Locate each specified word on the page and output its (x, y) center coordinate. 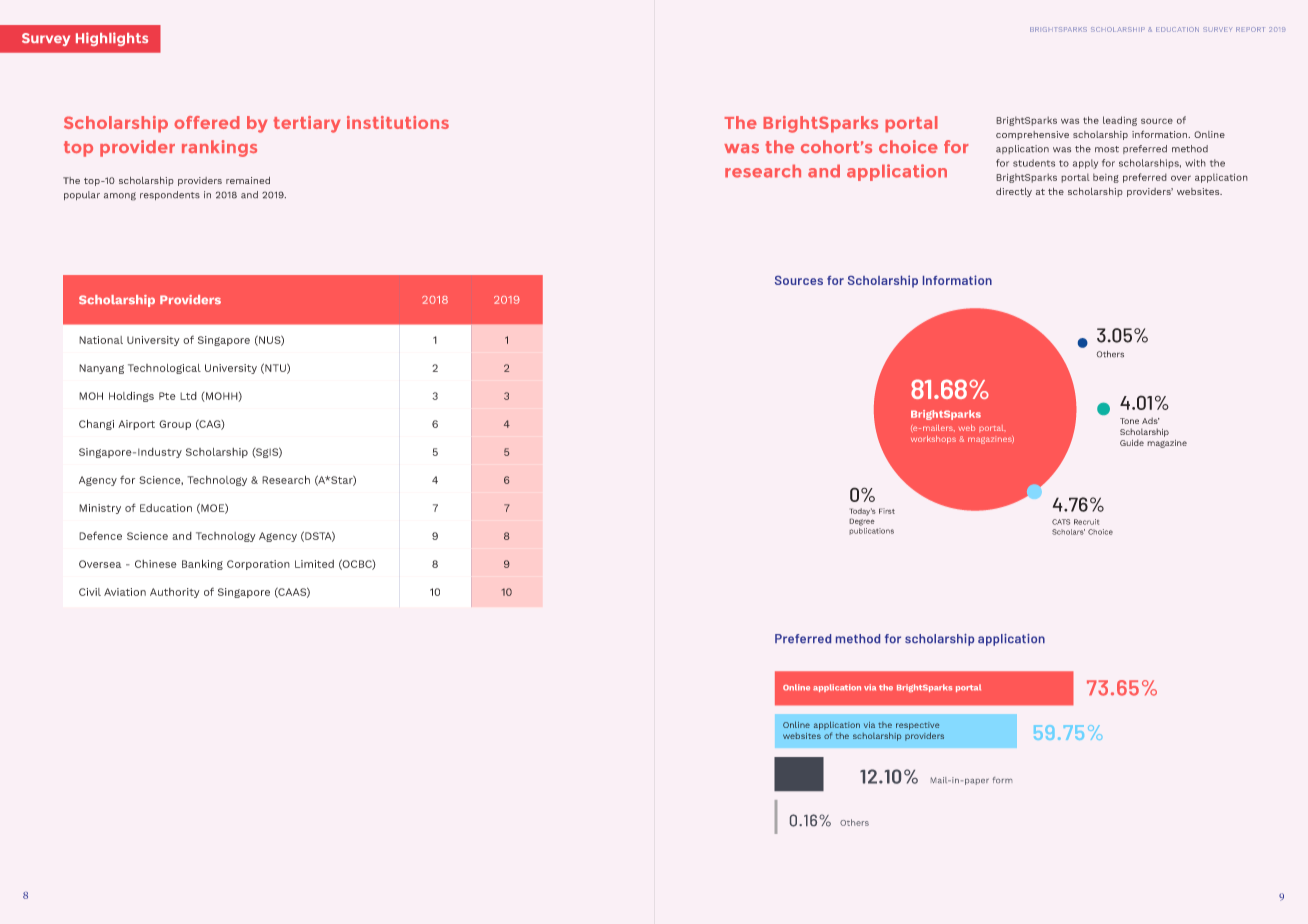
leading (1120, 121)
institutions (398, 122)
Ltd (188, 396)
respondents (170, 195)
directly (1014, 192)
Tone (1129, 421)
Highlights (112, 39)
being (1106, 178)
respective (917, 726)
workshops (933, 440)
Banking (202, 564)
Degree (862, 522)
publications (871, 531)
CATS (1061, 522)
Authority (175, 593)
